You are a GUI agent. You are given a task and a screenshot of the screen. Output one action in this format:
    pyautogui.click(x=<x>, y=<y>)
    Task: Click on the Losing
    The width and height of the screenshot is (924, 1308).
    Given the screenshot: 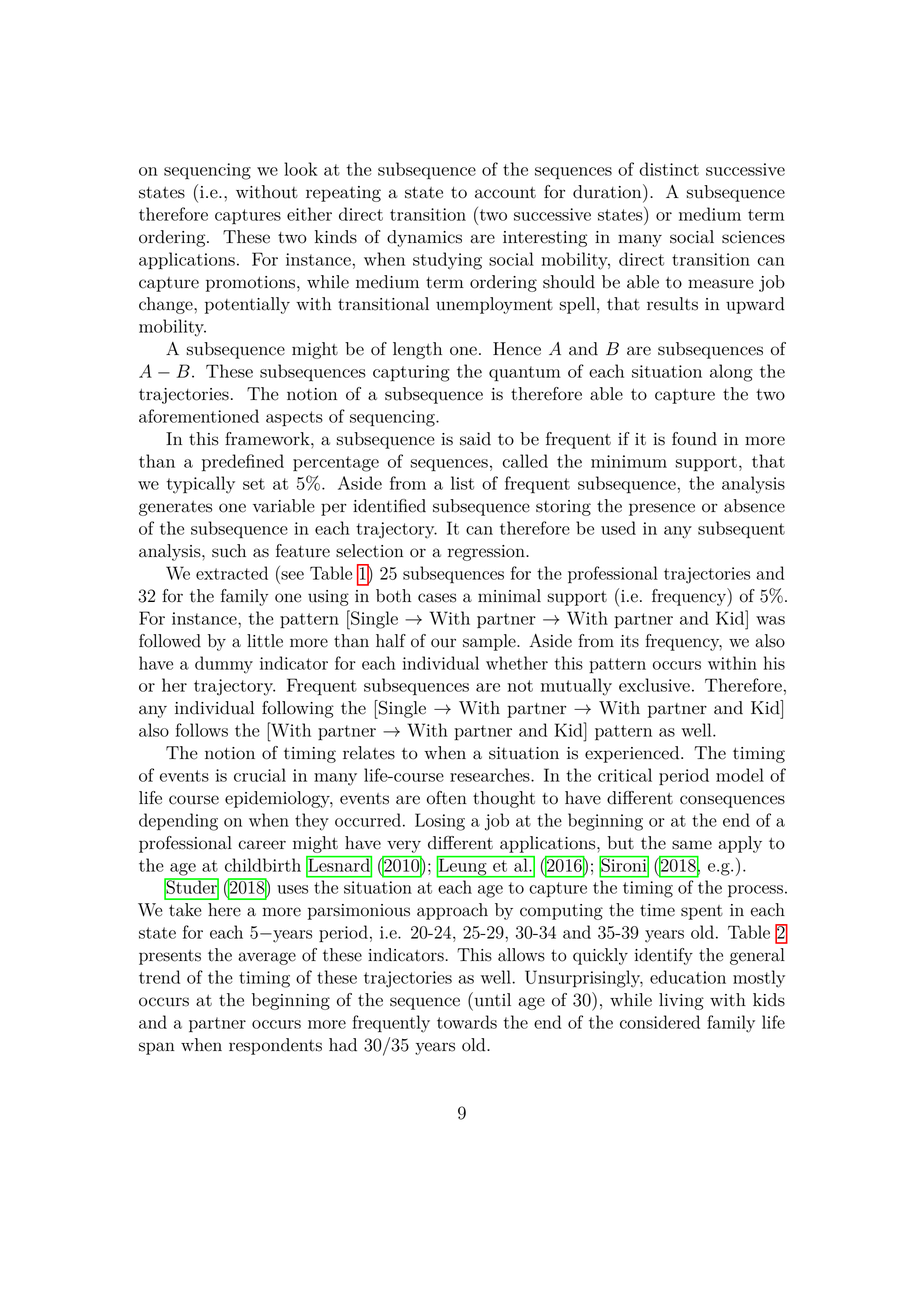 What is the action you would take?
    pyautogui.click(x=440, y=822)
